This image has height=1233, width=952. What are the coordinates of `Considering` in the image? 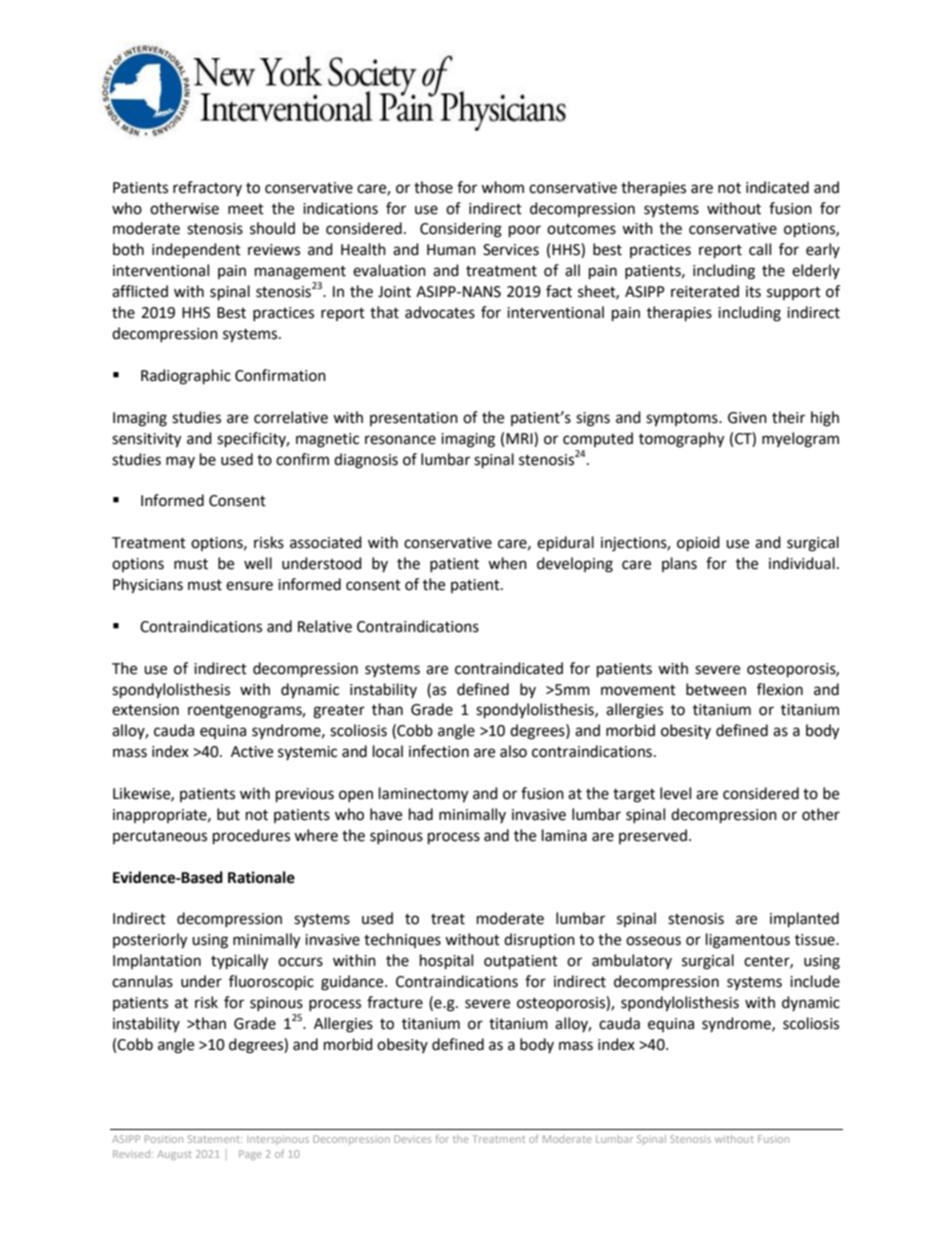 It's located at (461, 230).
